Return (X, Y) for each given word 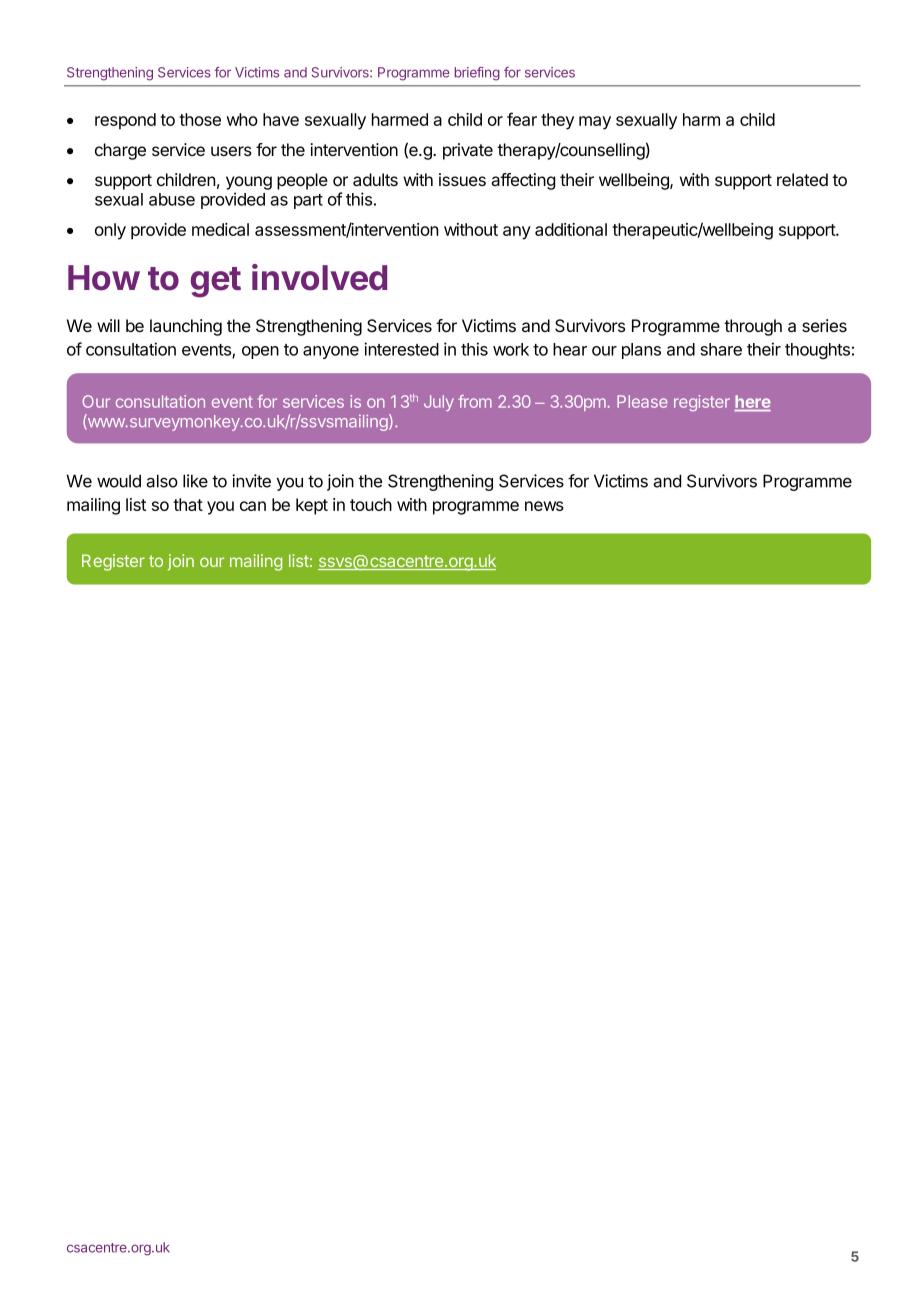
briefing (477, 74)
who (242, 119)
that (188, 504)
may (595, 123)
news (544, 506)
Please (642, 401)
